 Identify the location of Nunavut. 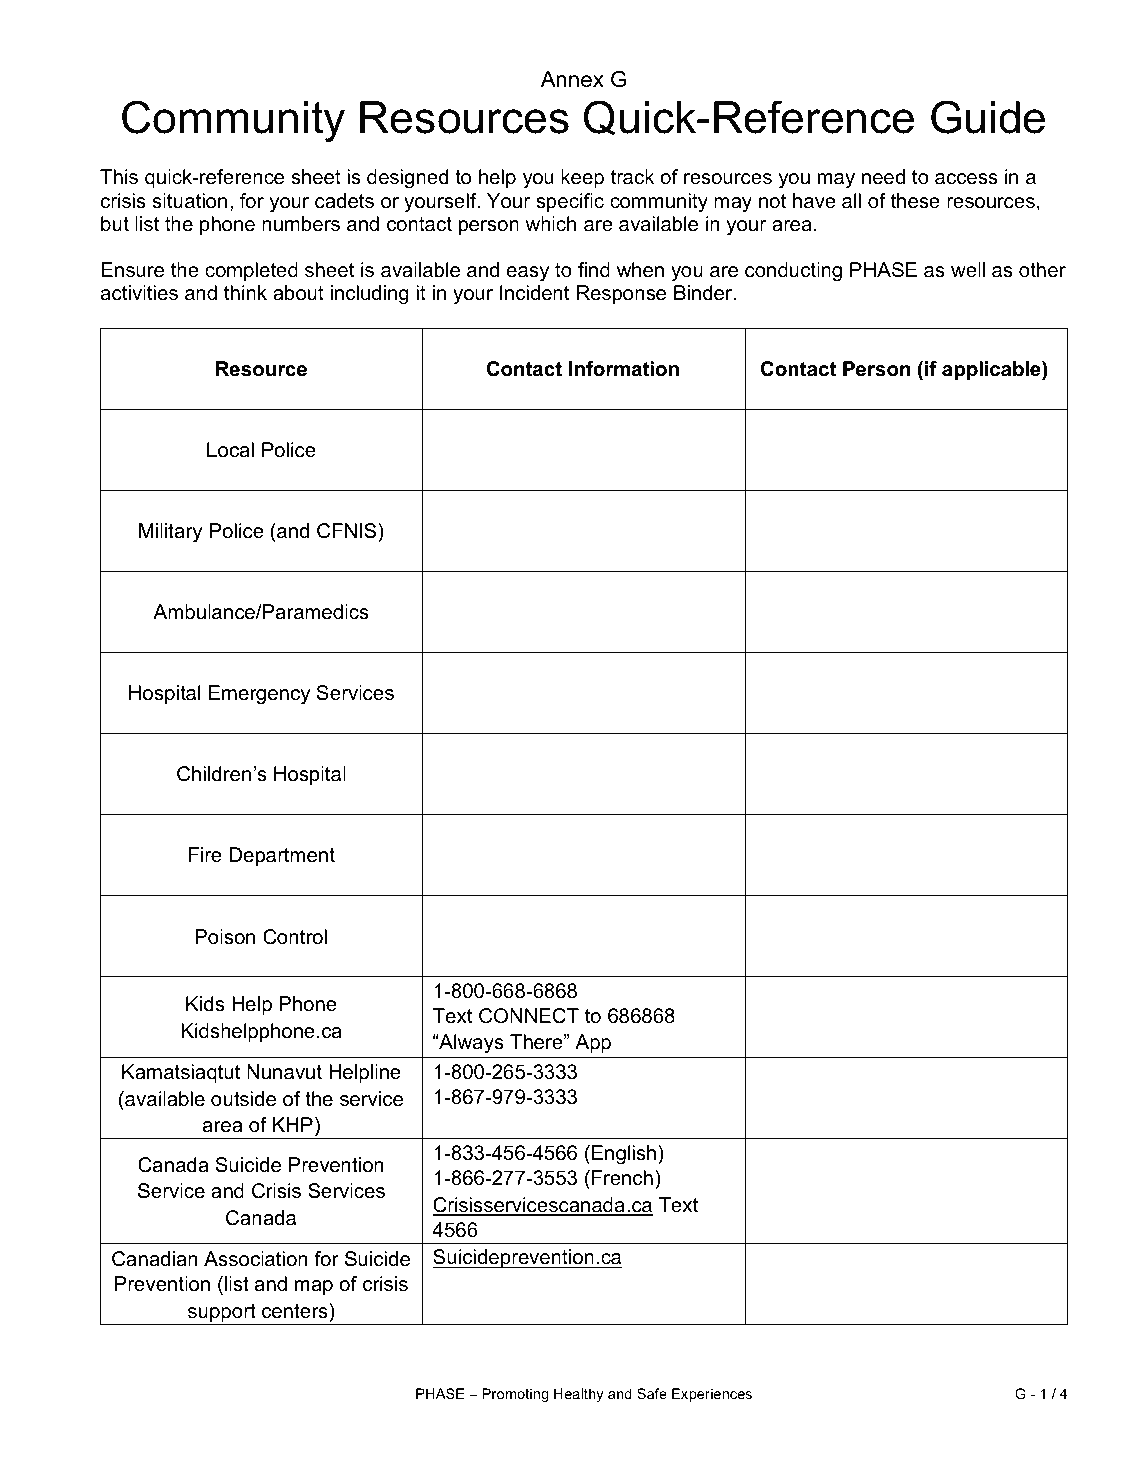
(284, 1072).
